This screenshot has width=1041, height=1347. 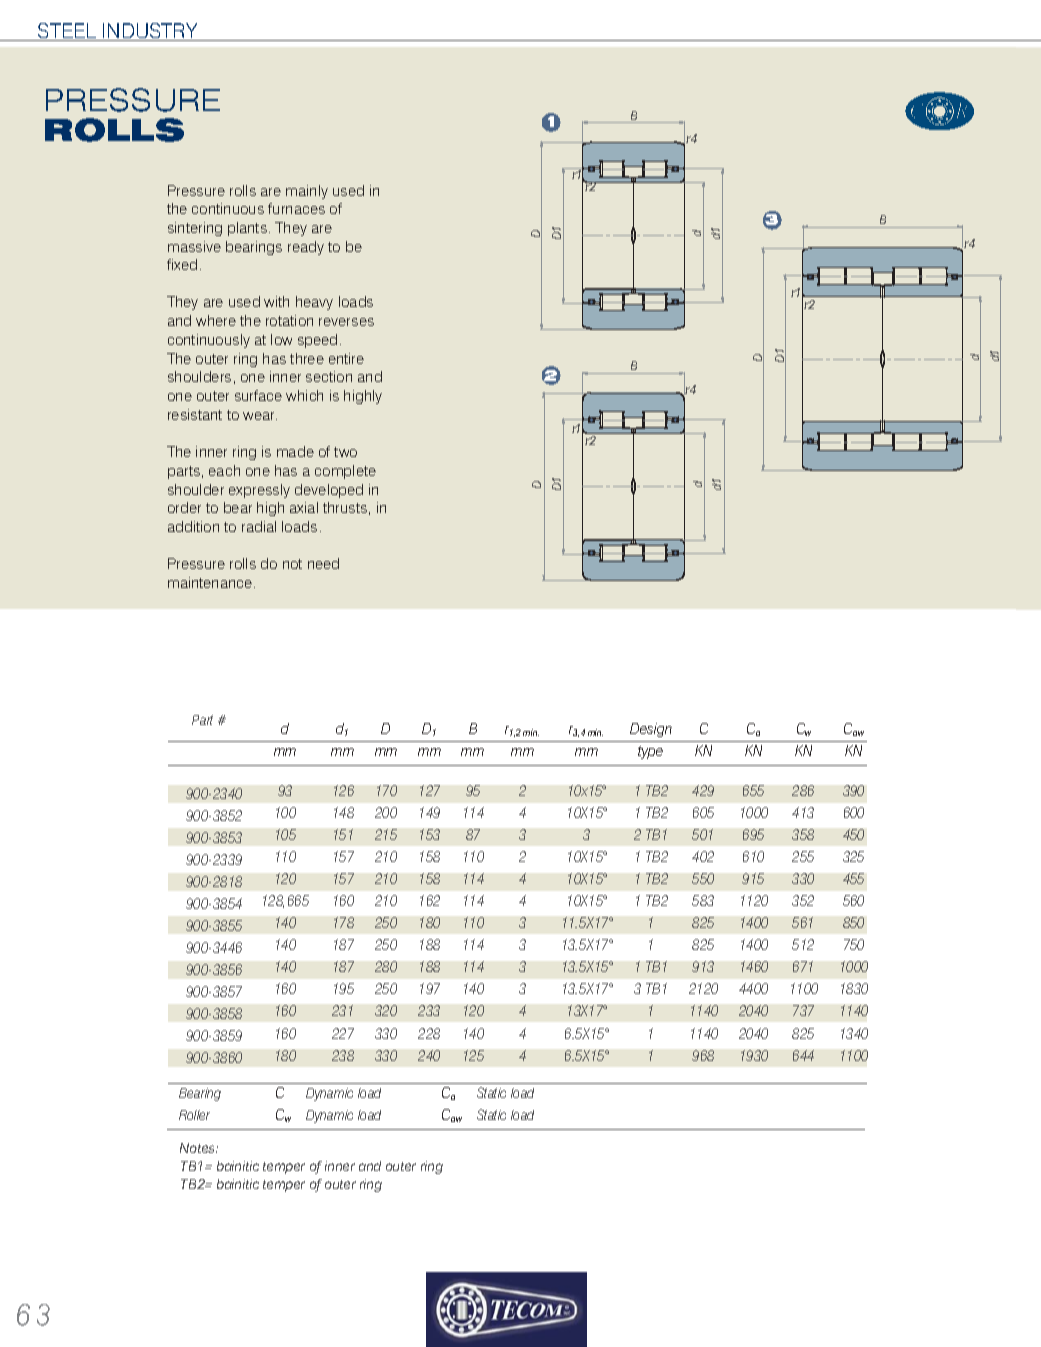 What do you see at coordinates (307, 192) in the screenshot?
I see `mainly` at bounding box center [307, 192].
